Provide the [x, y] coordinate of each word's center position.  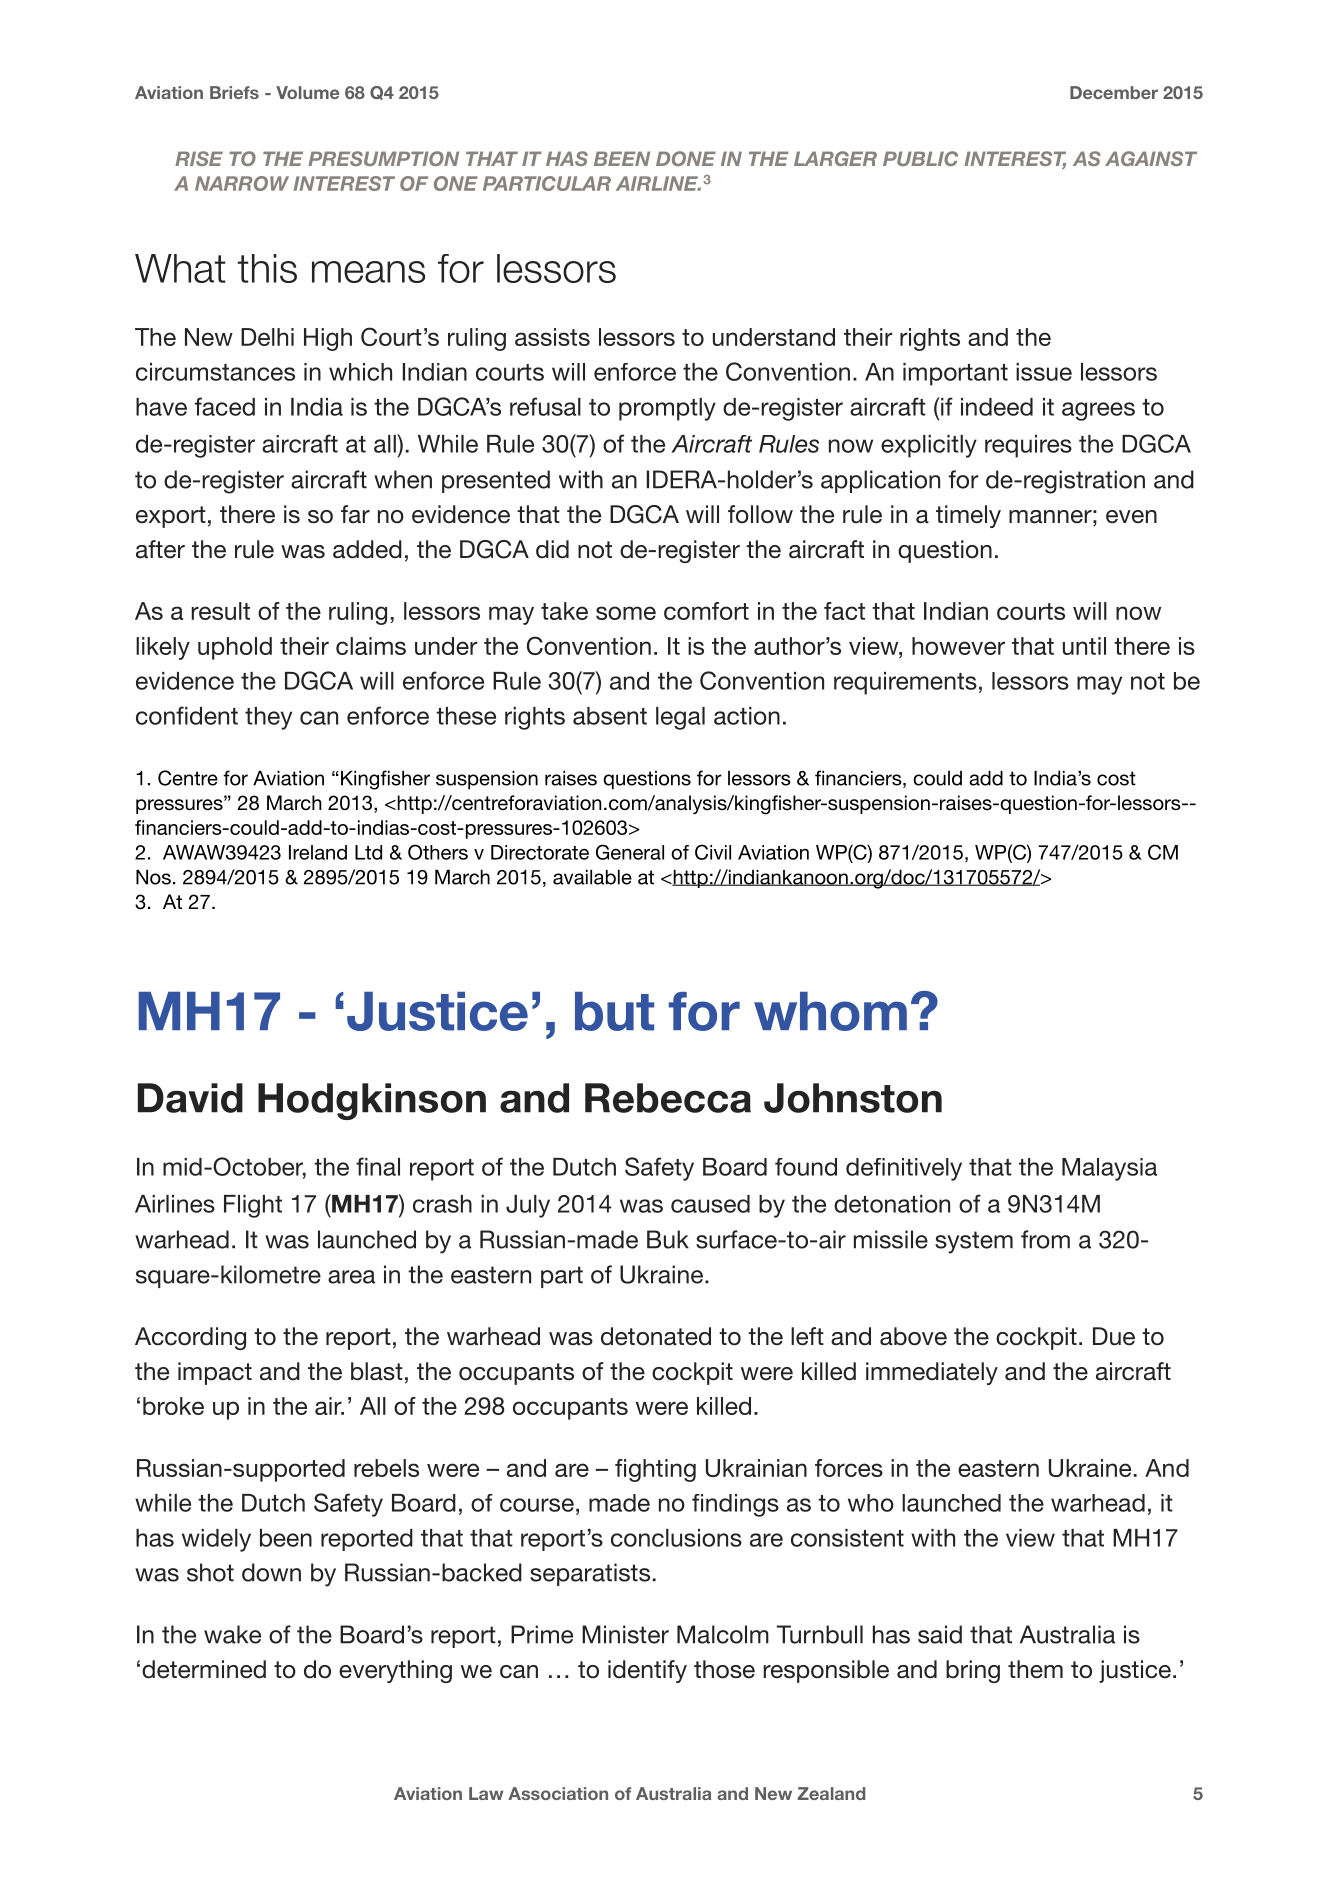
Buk [668, 1239]
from [1045, 1239]
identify [647, 1671]
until [1084, 646]
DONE [686, 158]
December [1114, 92]
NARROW [242, 183]
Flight [253, 1206]
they [268, 718]
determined [204, 1669]
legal [680, 718]
